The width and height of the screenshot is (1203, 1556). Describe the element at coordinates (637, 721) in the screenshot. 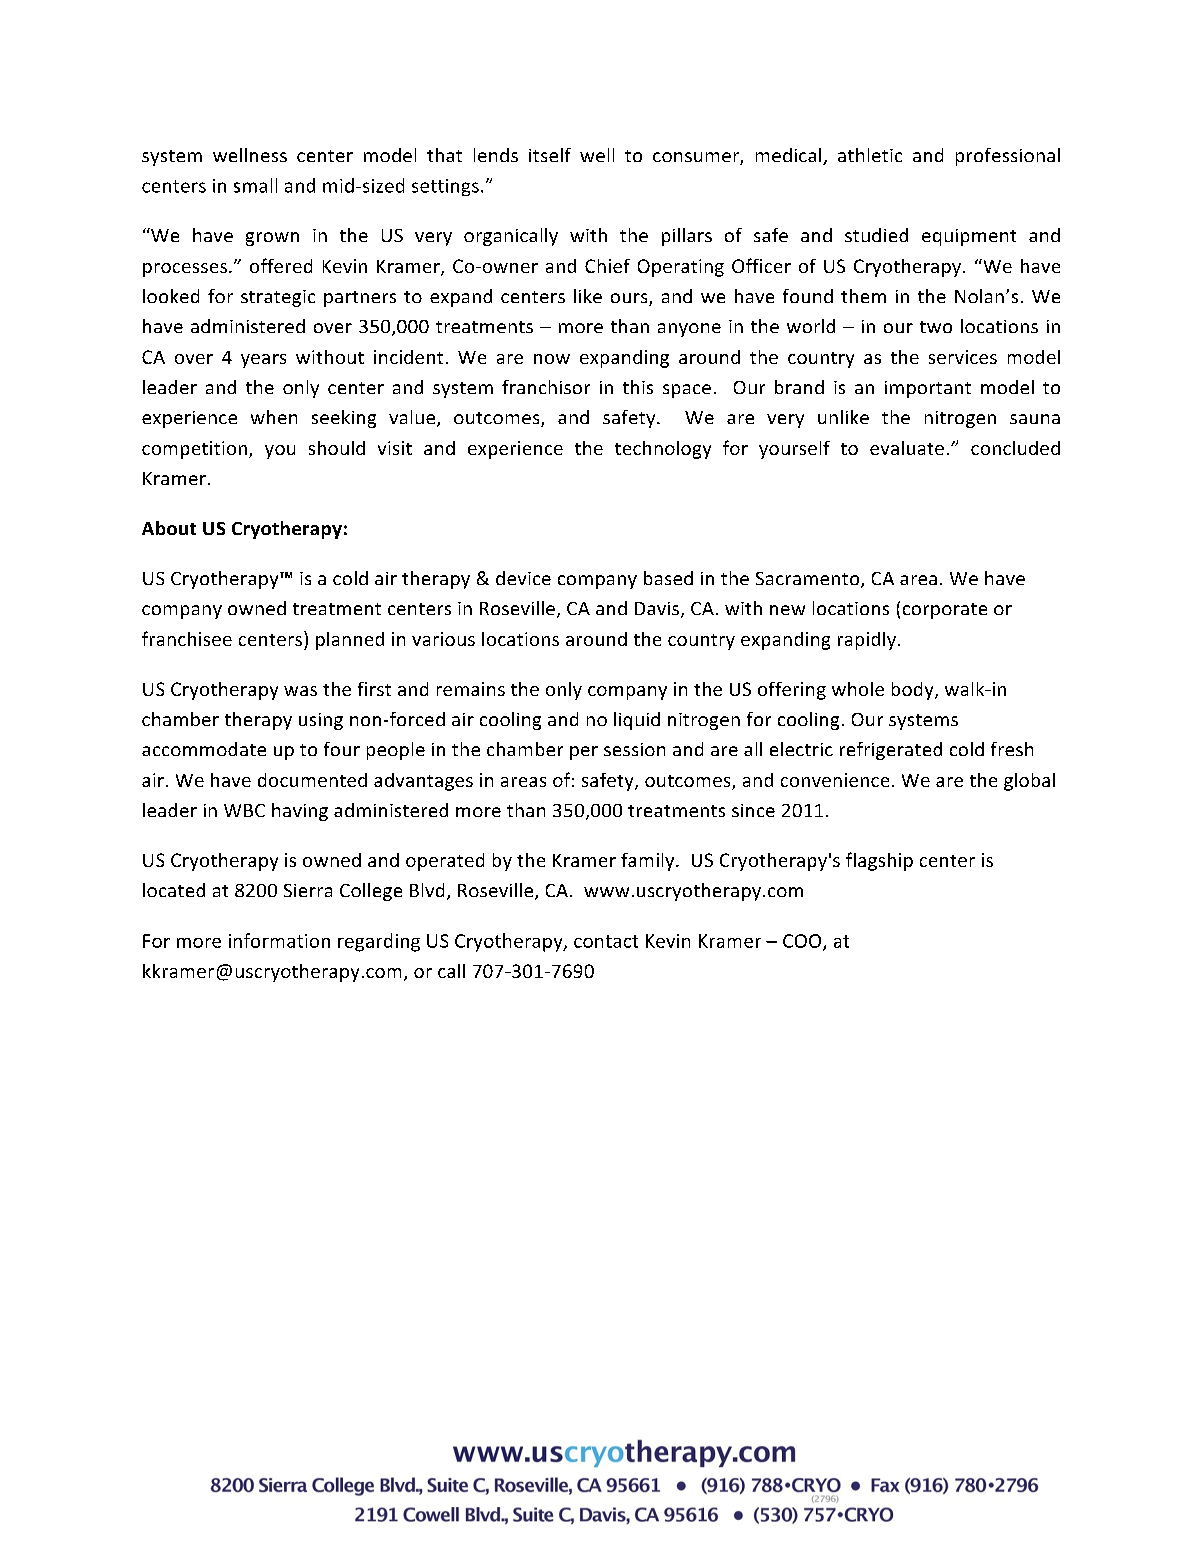

I see `liquid` at that location.
